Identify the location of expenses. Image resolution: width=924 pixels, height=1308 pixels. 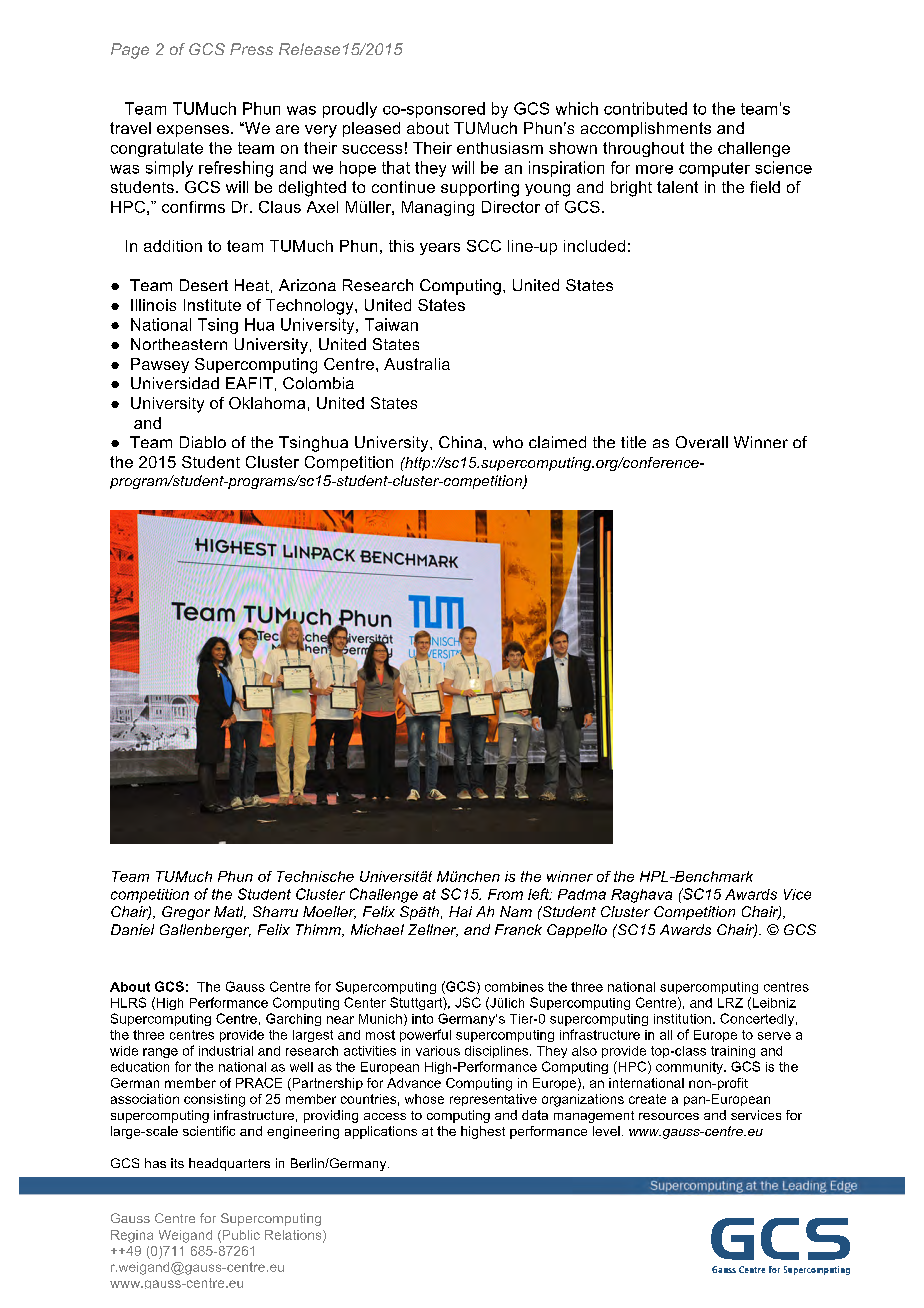
(193, 131).
